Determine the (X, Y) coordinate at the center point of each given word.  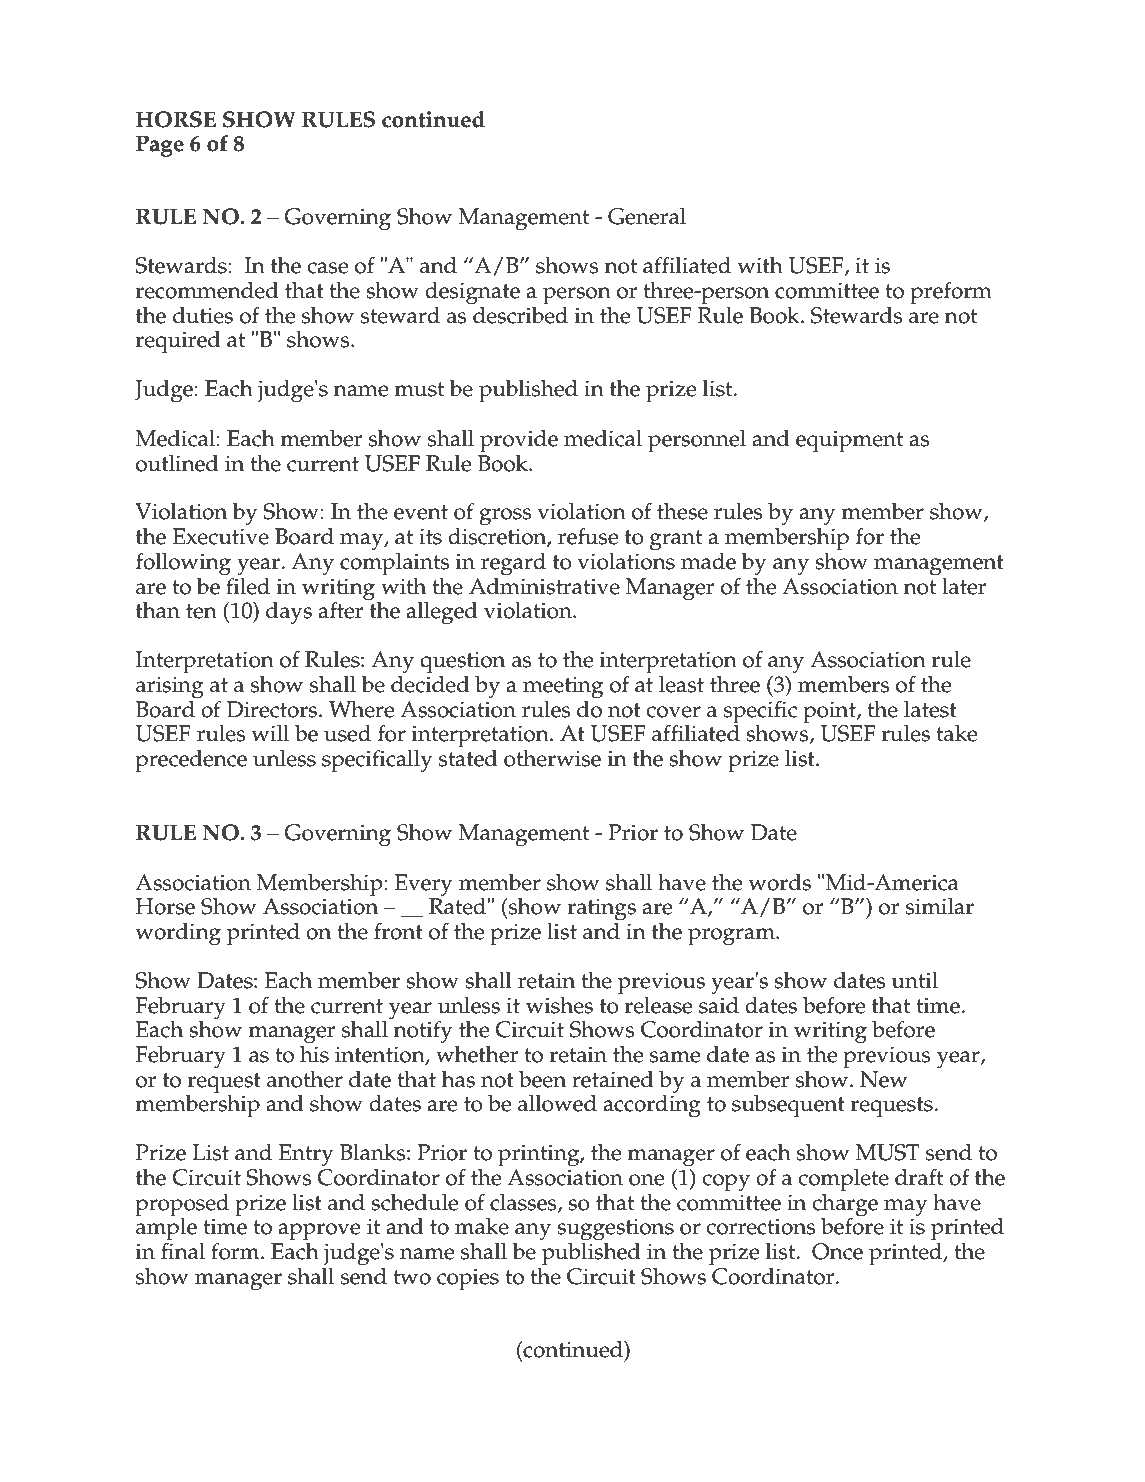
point (830, 712)
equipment (849, 441)
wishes (559, 1005)
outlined (177, 463)
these (682, 511)
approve (319, 1232)
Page (160, 146)
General (647, 216)
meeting (563, 687)
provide (519, 441)
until (914, 980)
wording (178, 934)
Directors (273, 709)
